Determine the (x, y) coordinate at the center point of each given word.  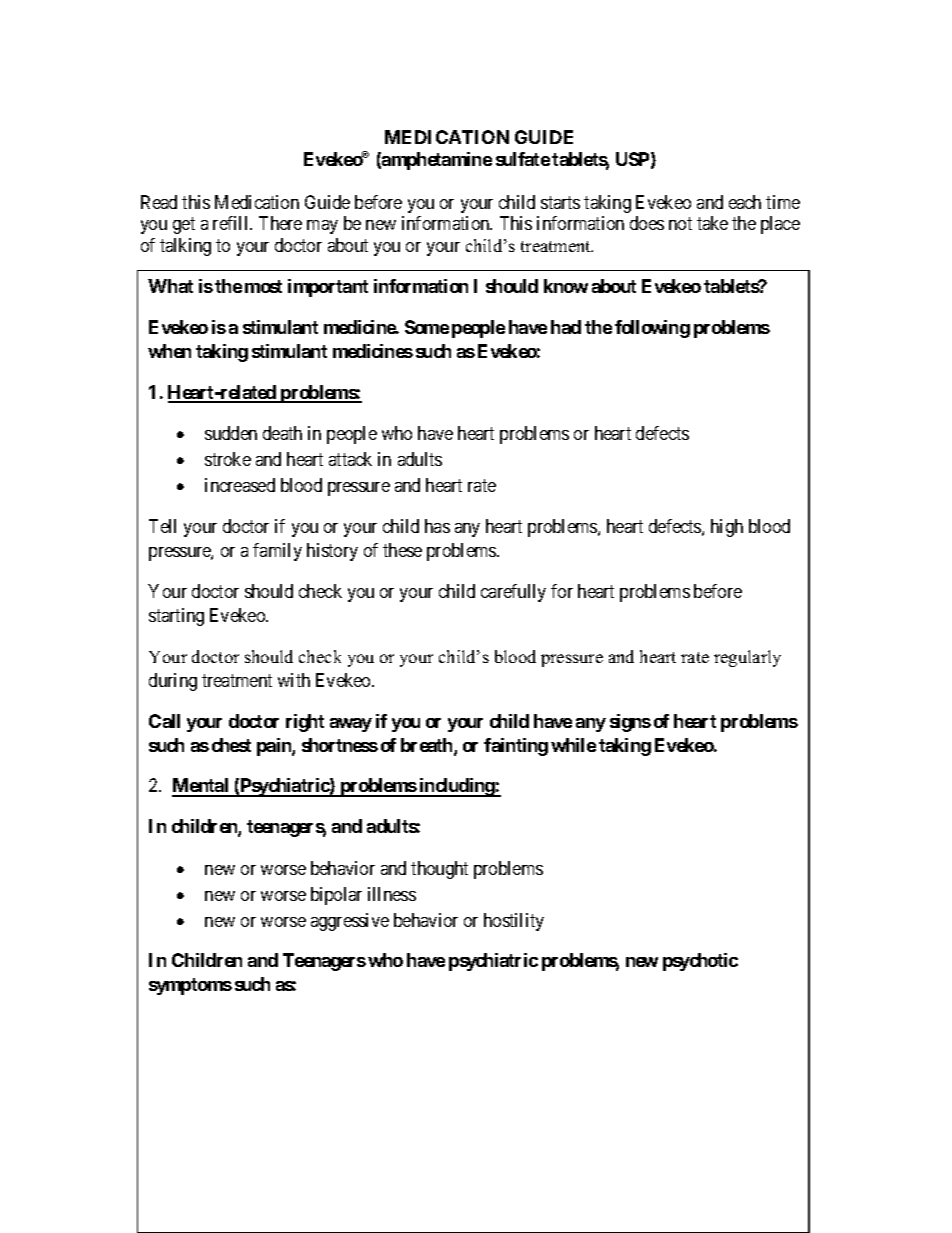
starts (560, 202)
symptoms (190, 986)
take (712, 223)
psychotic (700, 962)
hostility (514, 922)
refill (232, 223)
